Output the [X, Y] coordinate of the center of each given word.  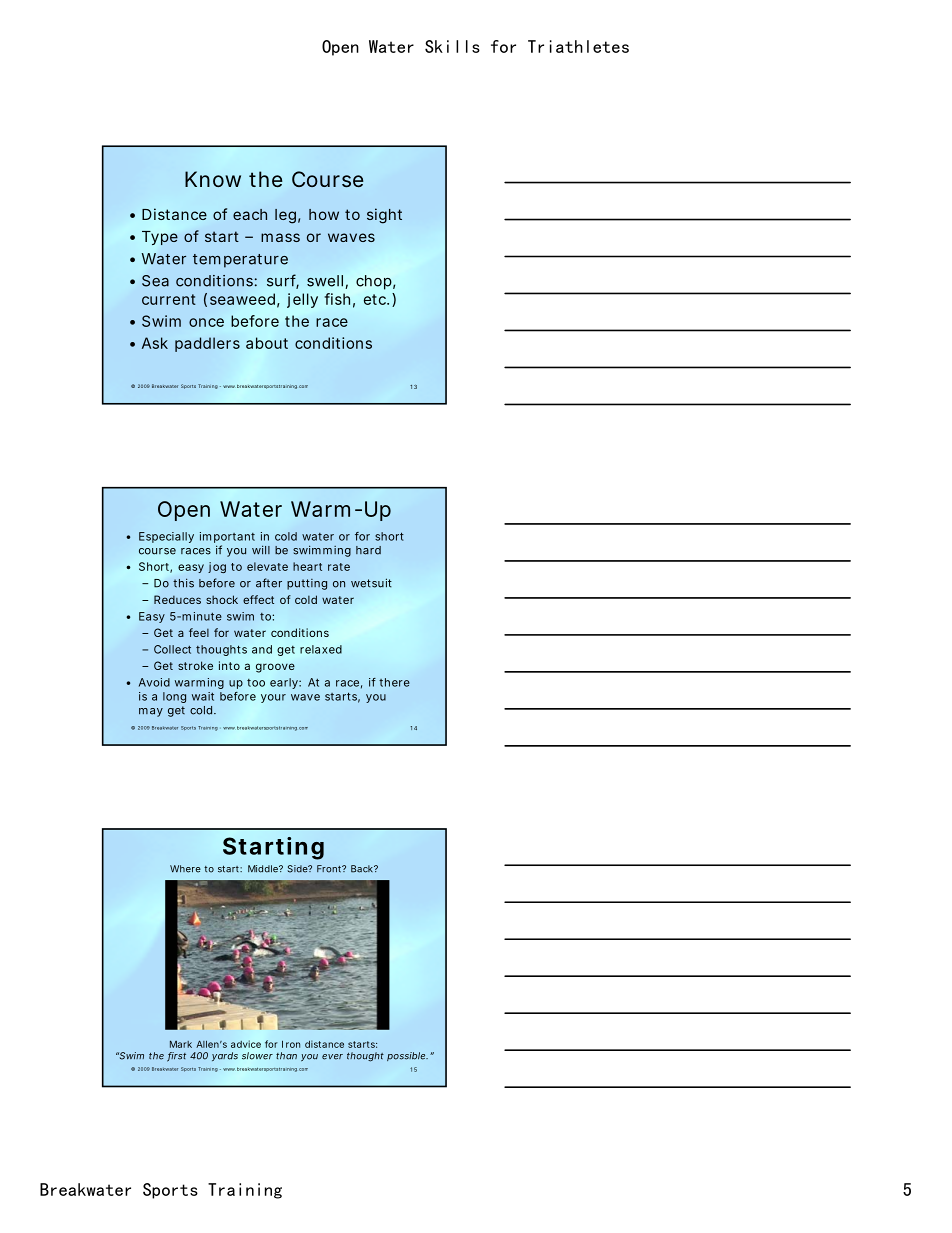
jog [217, 567]
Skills [452, 46]
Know [213, 179]
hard [368, 550]
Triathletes [578, 46]
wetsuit [371, 583]
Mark [181, 1044]
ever [332, 1057]
